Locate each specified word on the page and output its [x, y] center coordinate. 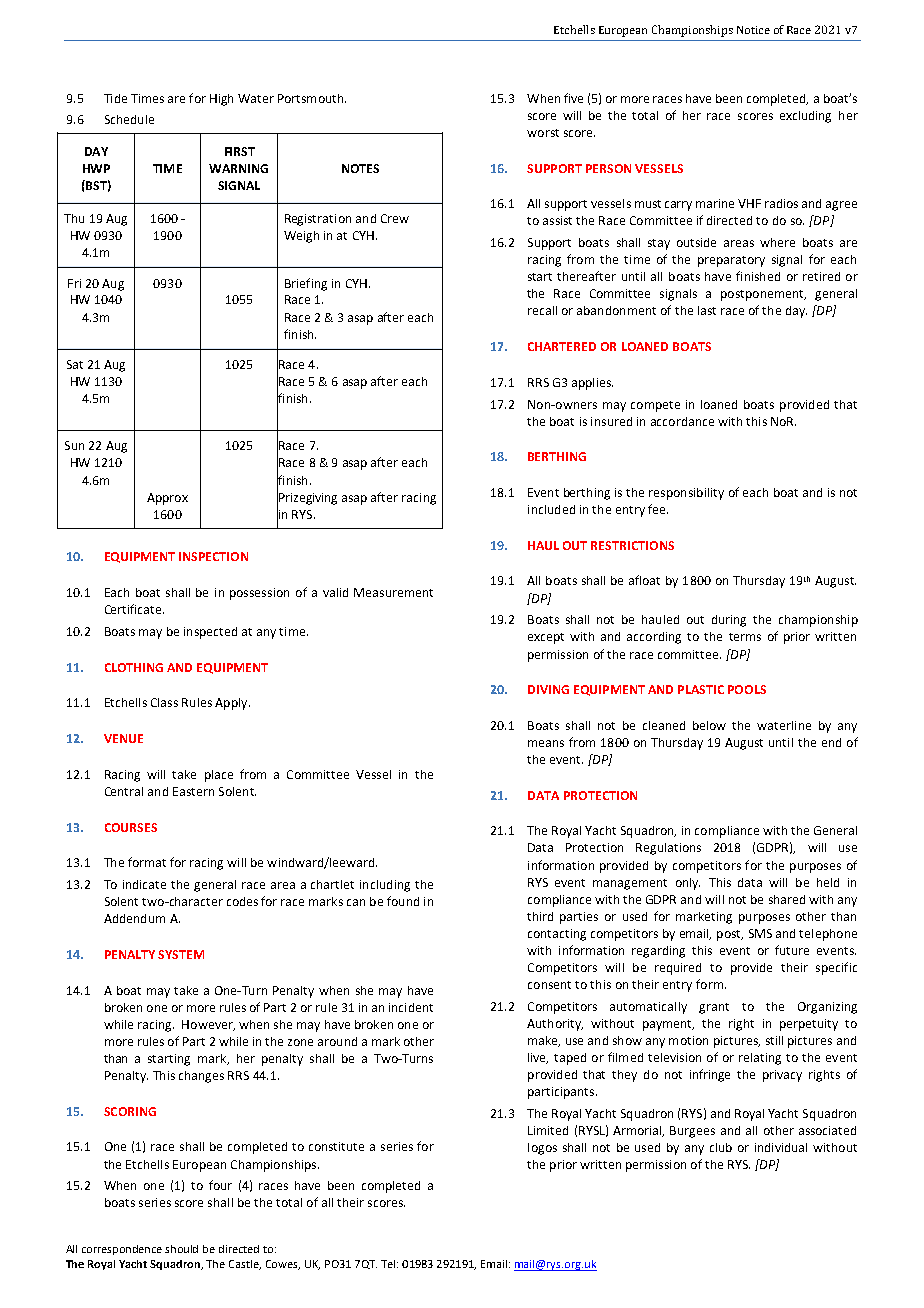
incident [411, 1007]
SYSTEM [181, 954]
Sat [75, 364]
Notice [753, 30]
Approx [167, 499]
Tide [115, 98]
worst [543, 133]
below [709, 725]
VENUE [123, 738]
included [551, 509]
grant [714, 1008]
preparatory [731, 261]
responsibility [686, 494]
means [546, 743]
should [181, 1249]
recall [542, 310]
